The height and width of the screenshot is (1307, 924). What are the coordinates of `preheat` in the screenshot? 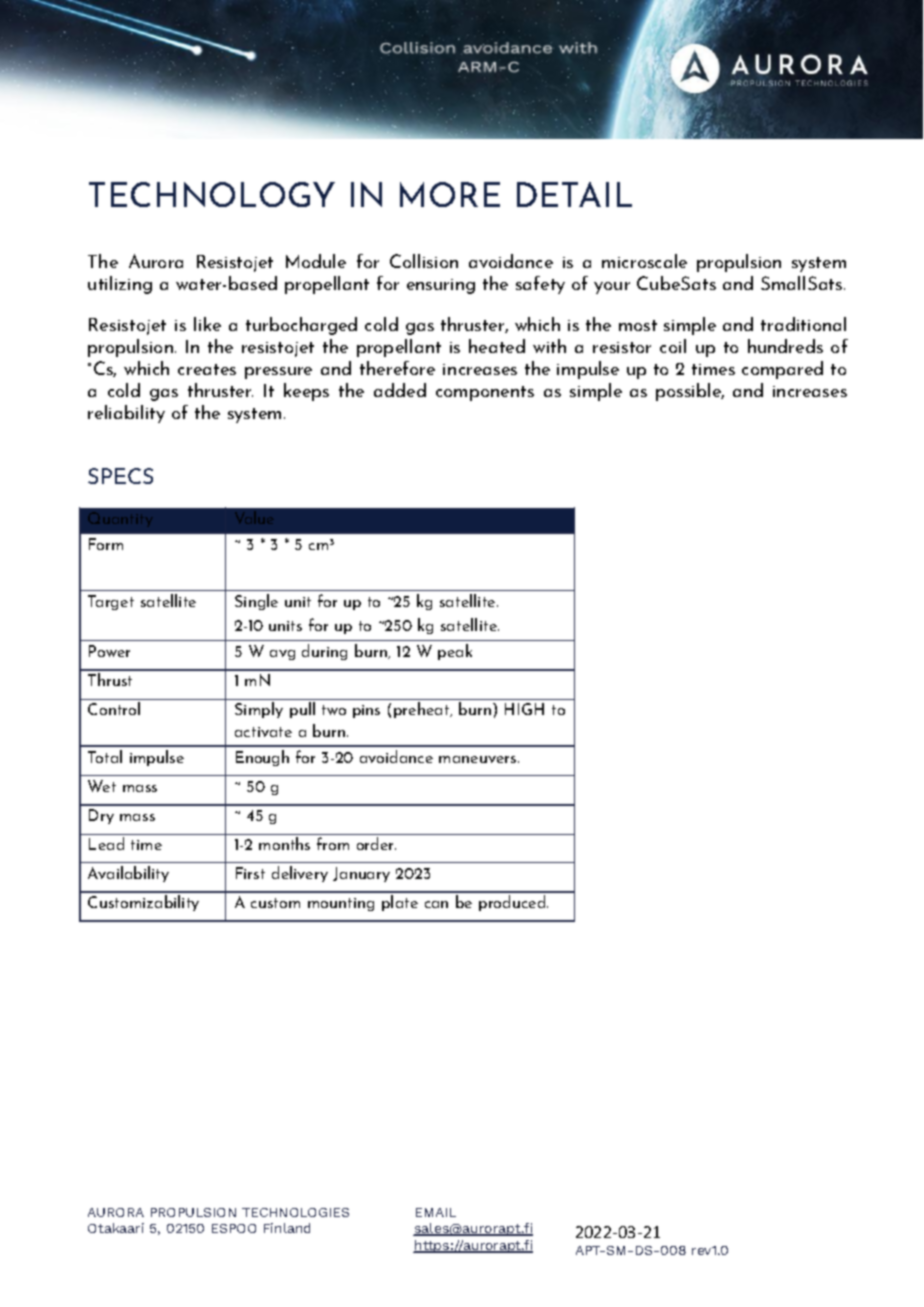 It's located at (423, 710).
